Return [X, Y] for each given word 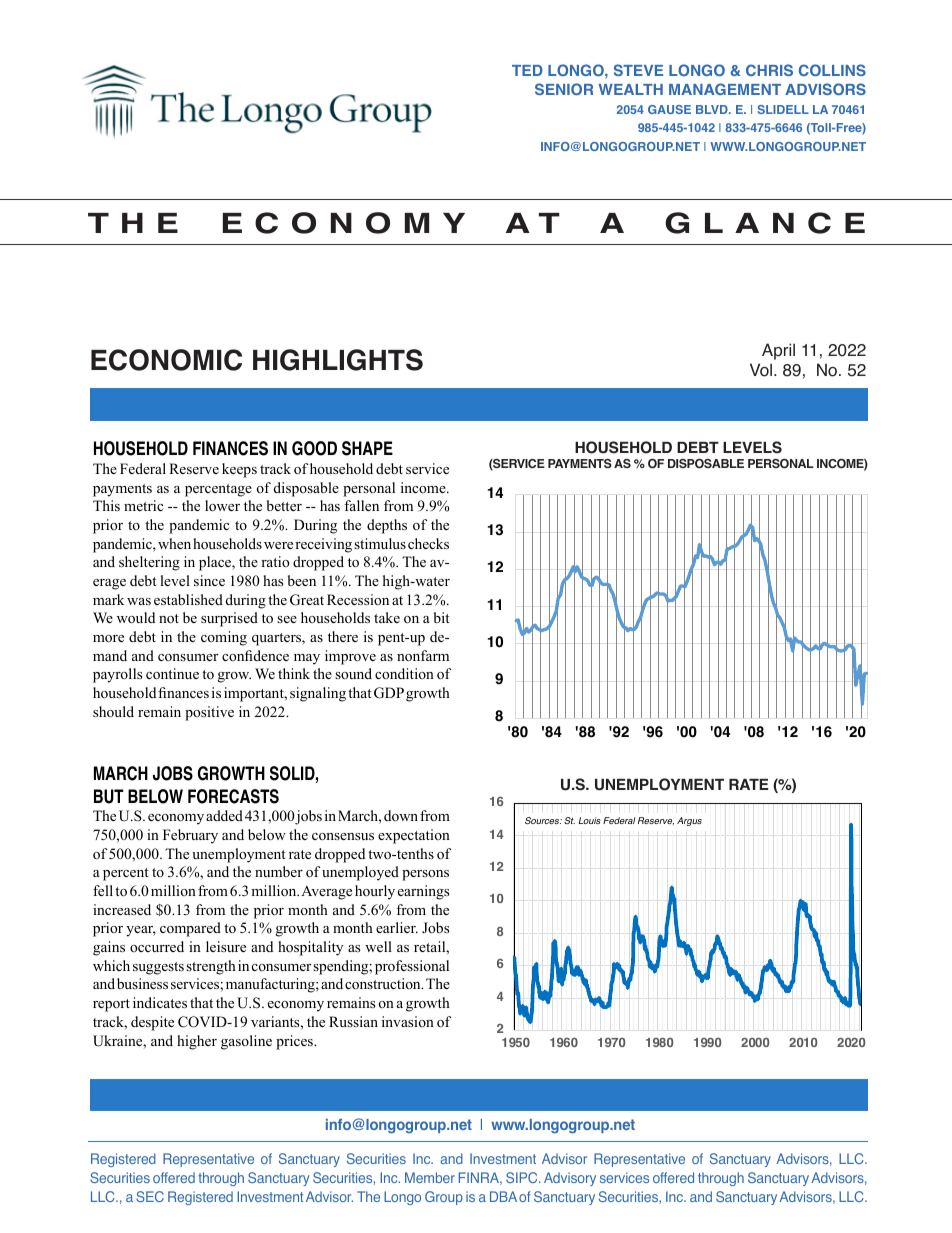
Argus [689, 821]
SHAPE [367, 448]
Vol [761, 370]
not [169, 619]
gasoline [246, 1042]
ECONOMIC [166, 360]
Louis [590, 820]
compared [190, 929]
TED [527, 70]
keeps [239, 470]
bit [442, 617]
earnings [423, 892]
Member [430, 1177]
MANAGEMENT [725, 89]
